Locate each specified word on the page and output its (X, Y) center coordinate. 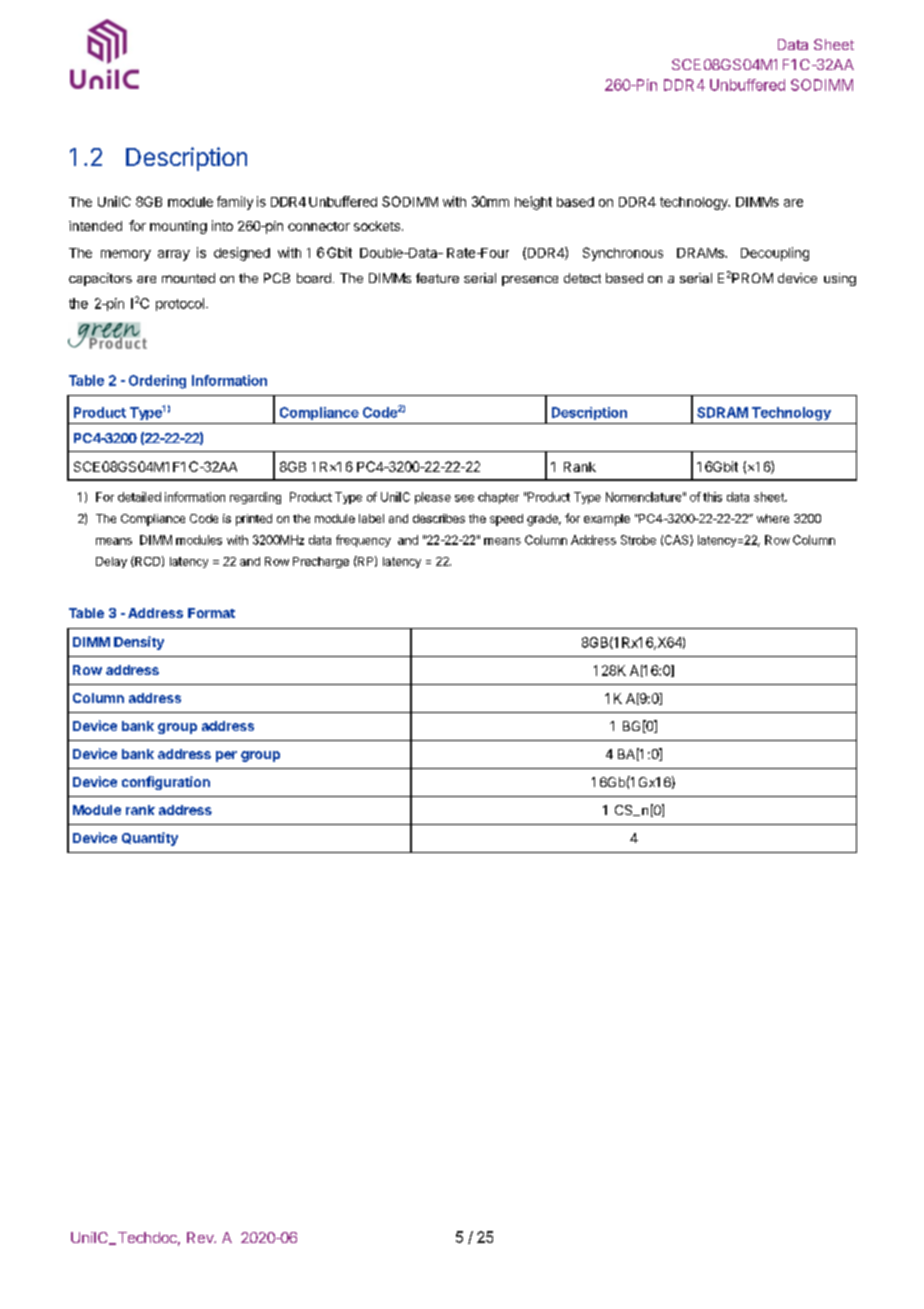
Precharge (321, 562)
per (226, 756)
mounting (178, 227)
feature (437, 278)
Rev (201, 1237)
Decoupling (775, 254)
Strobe (638, 540)
